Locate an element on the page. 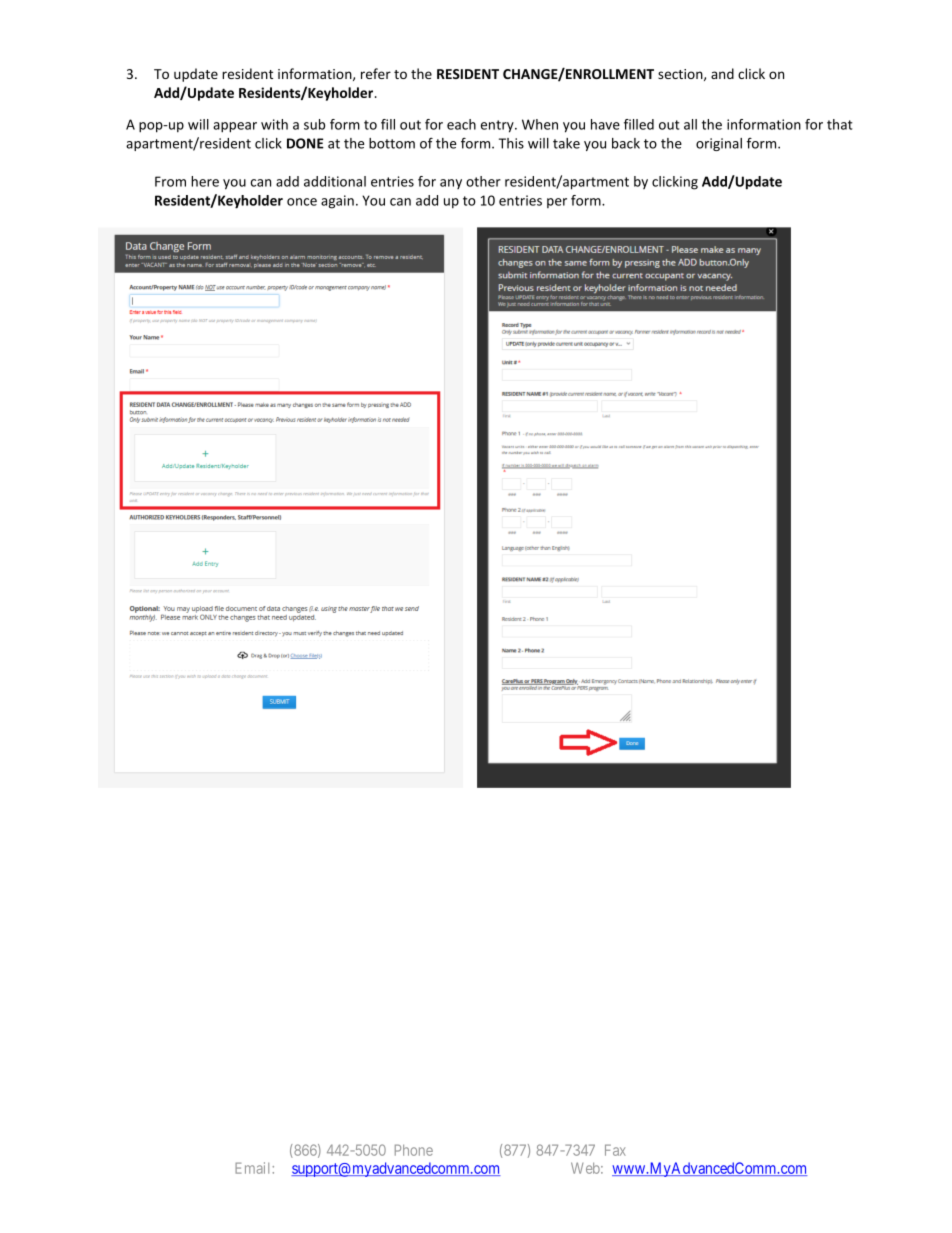 This page has width=952, height=1233. other is located at coordinates (483, 181).
